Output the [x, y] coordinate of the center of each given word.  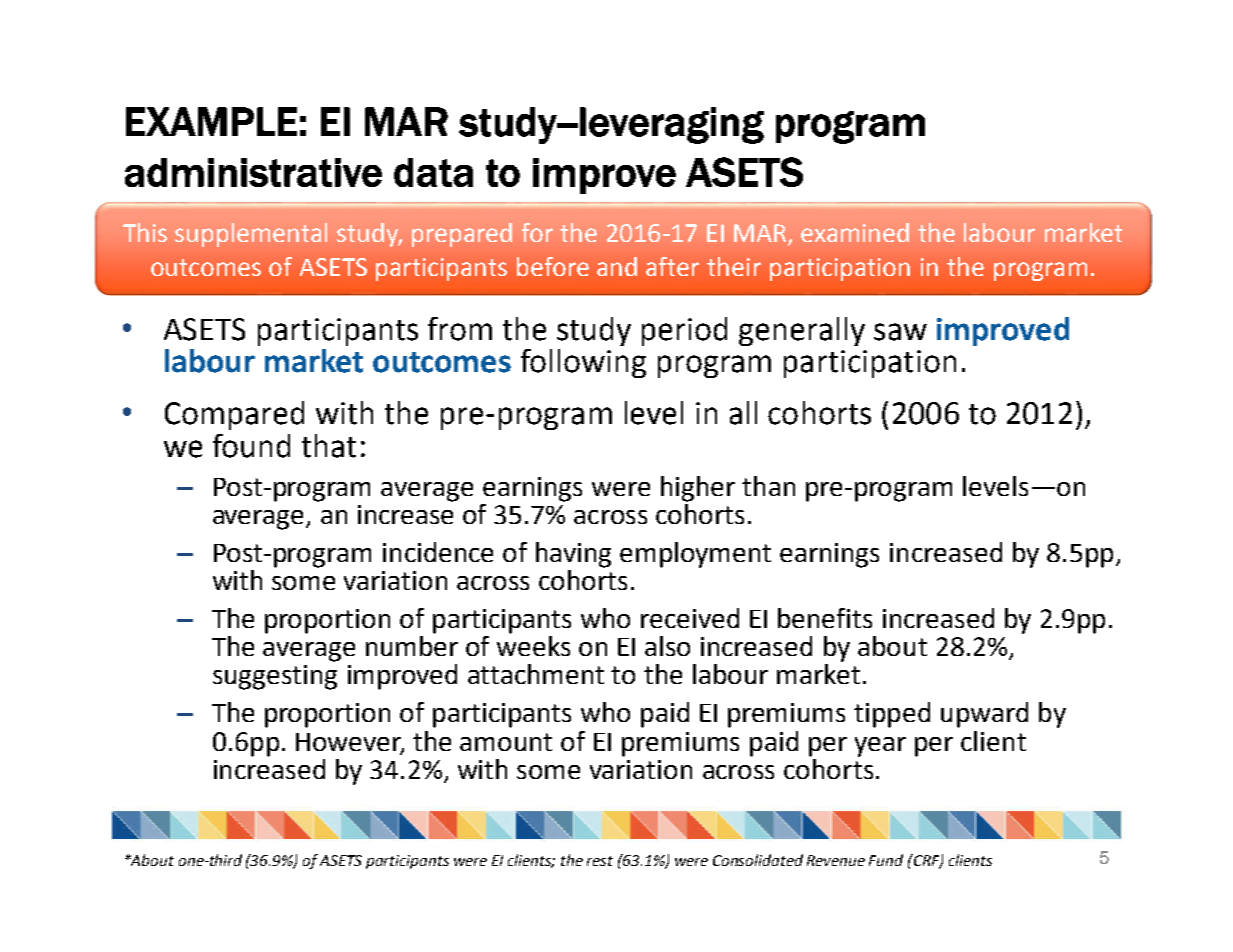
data [433, 172]
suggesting [275, 677]
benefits [825, 618]
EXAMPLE [211, 121]
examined [855, 232]
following [583, 363]
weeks [533, 644]
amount [506, 742]
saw [900, 332]
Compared [234, 415]
